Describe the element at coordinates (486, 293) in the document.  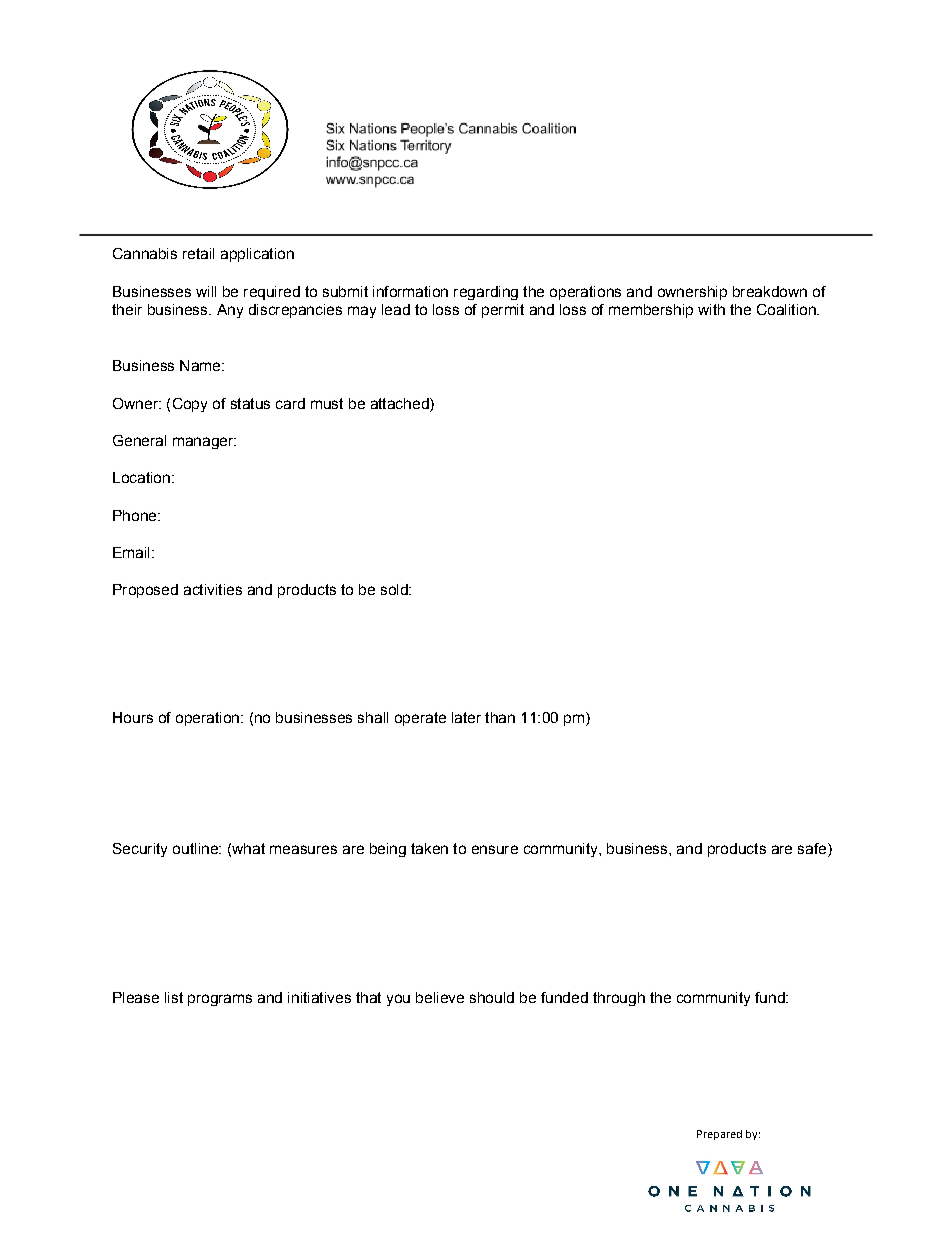
I see `regarding` at that location.
